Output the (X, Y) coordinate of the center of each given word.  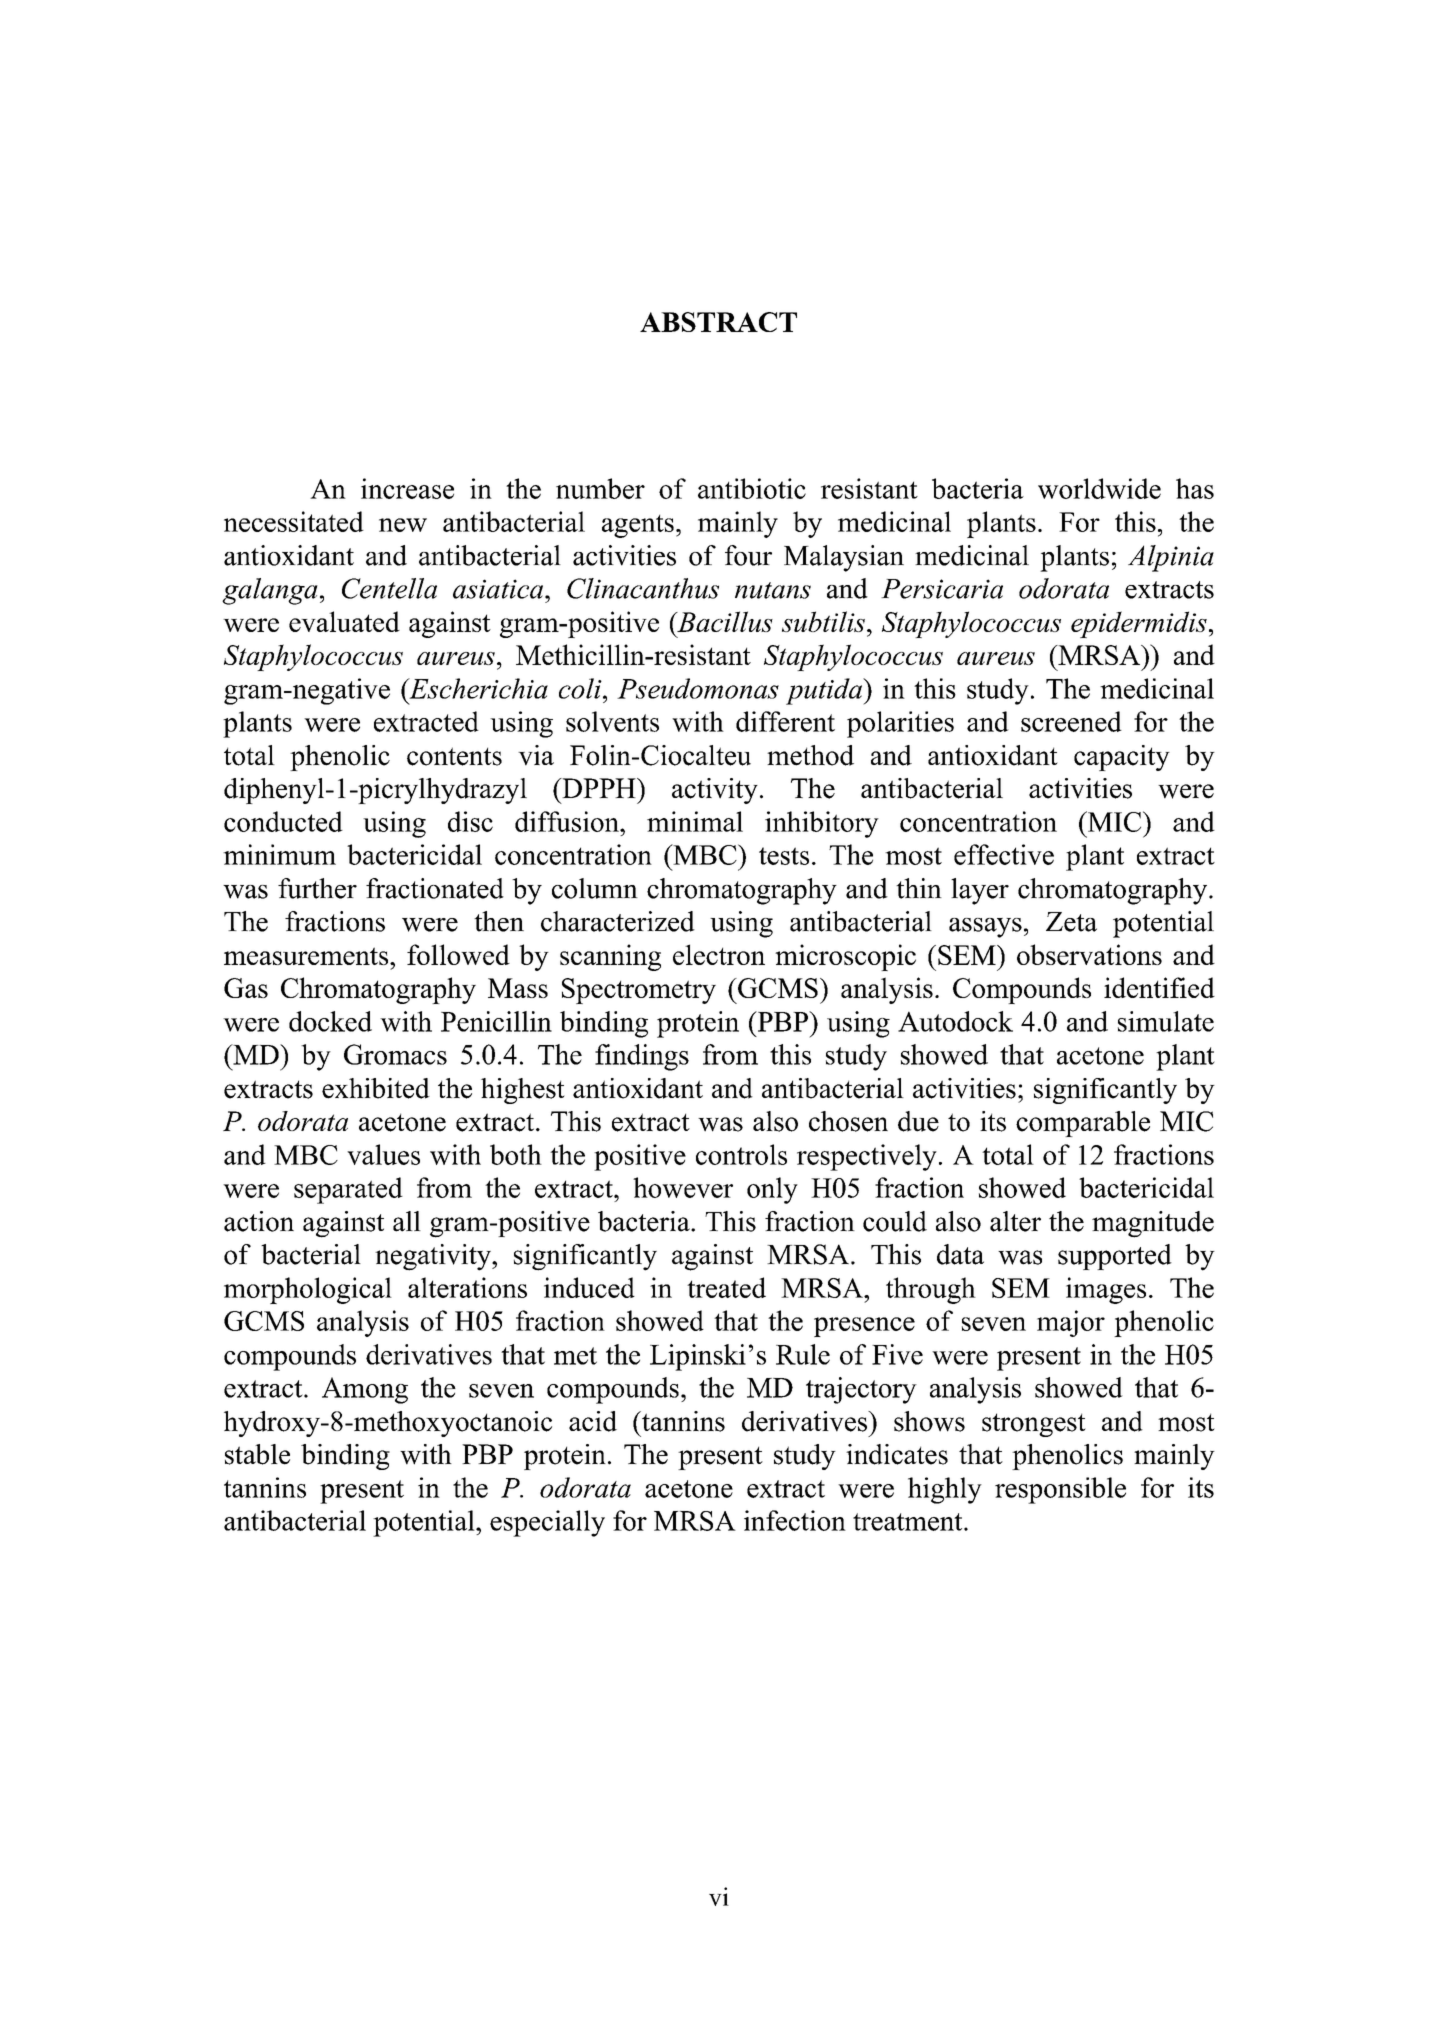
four (748, 555)
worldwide (1099, 488)
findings (642, 1057)
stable (257, 1454)
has (1195, 488)
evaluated (344, 621)
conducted (283, 821)
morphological (308, 1290)
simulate (1166, 1021)
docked (330, 1021)
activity (715, 791)
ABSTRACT (718, 322)
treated (726, 1287)
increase (407, 488)
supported (1115, 1257)
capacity (1122, 758)
